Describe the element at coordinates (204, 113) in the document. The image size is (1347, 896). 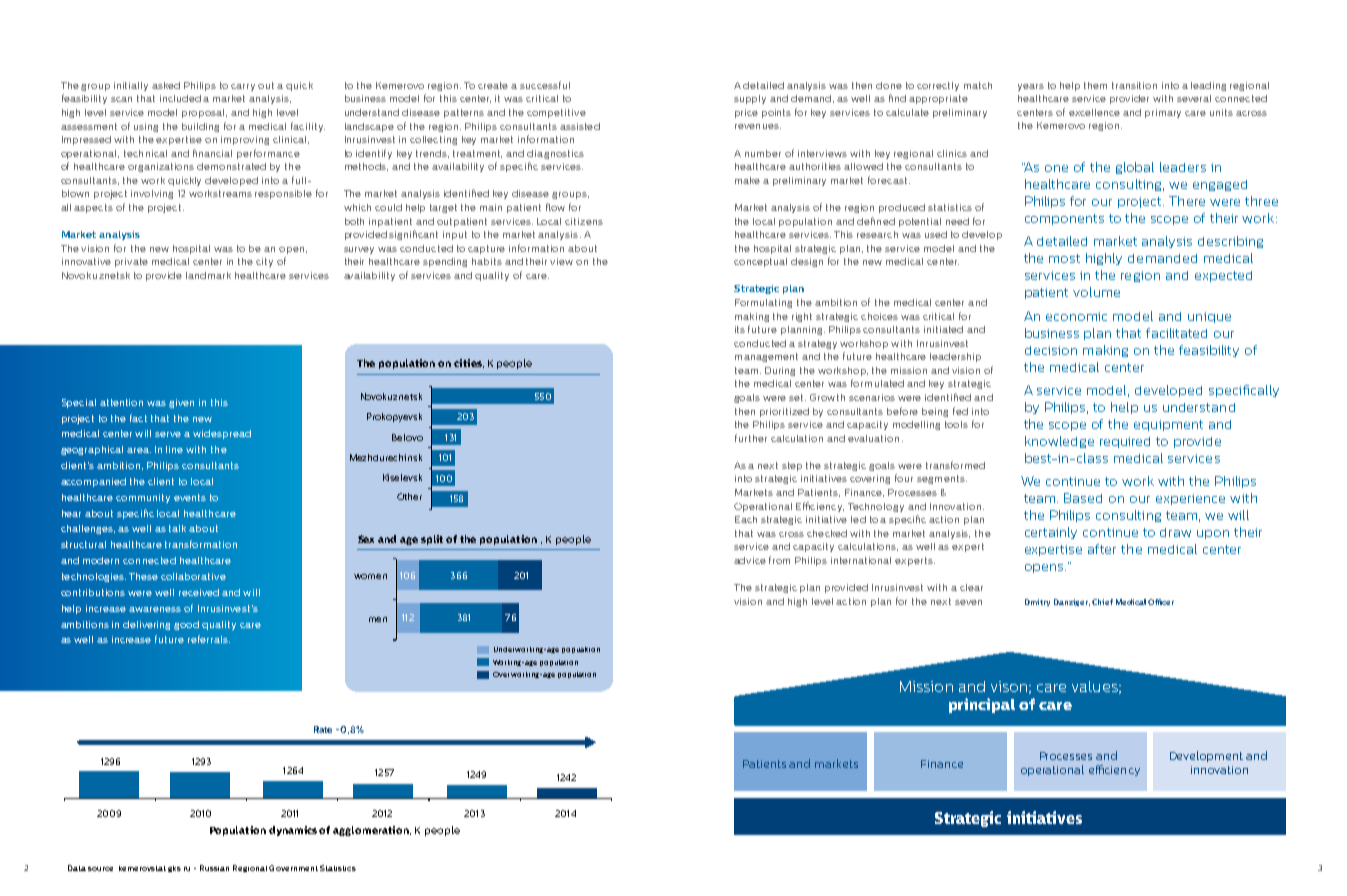
I see `proposal` at that location.
